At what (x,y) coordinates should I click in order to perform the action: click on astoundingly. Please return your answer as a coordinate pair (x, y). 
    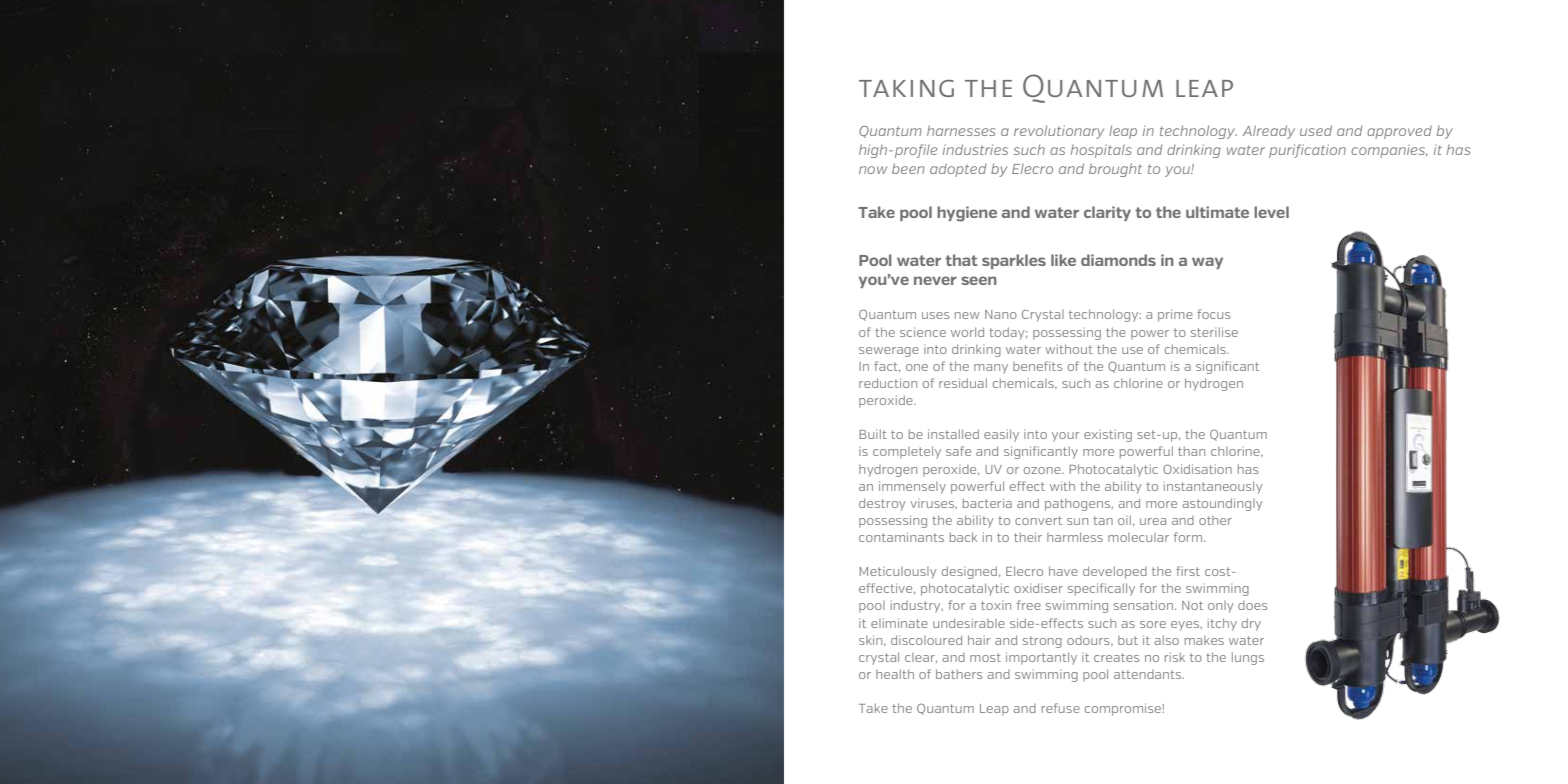
    Looking at the image, I should click on (1222, 504).
